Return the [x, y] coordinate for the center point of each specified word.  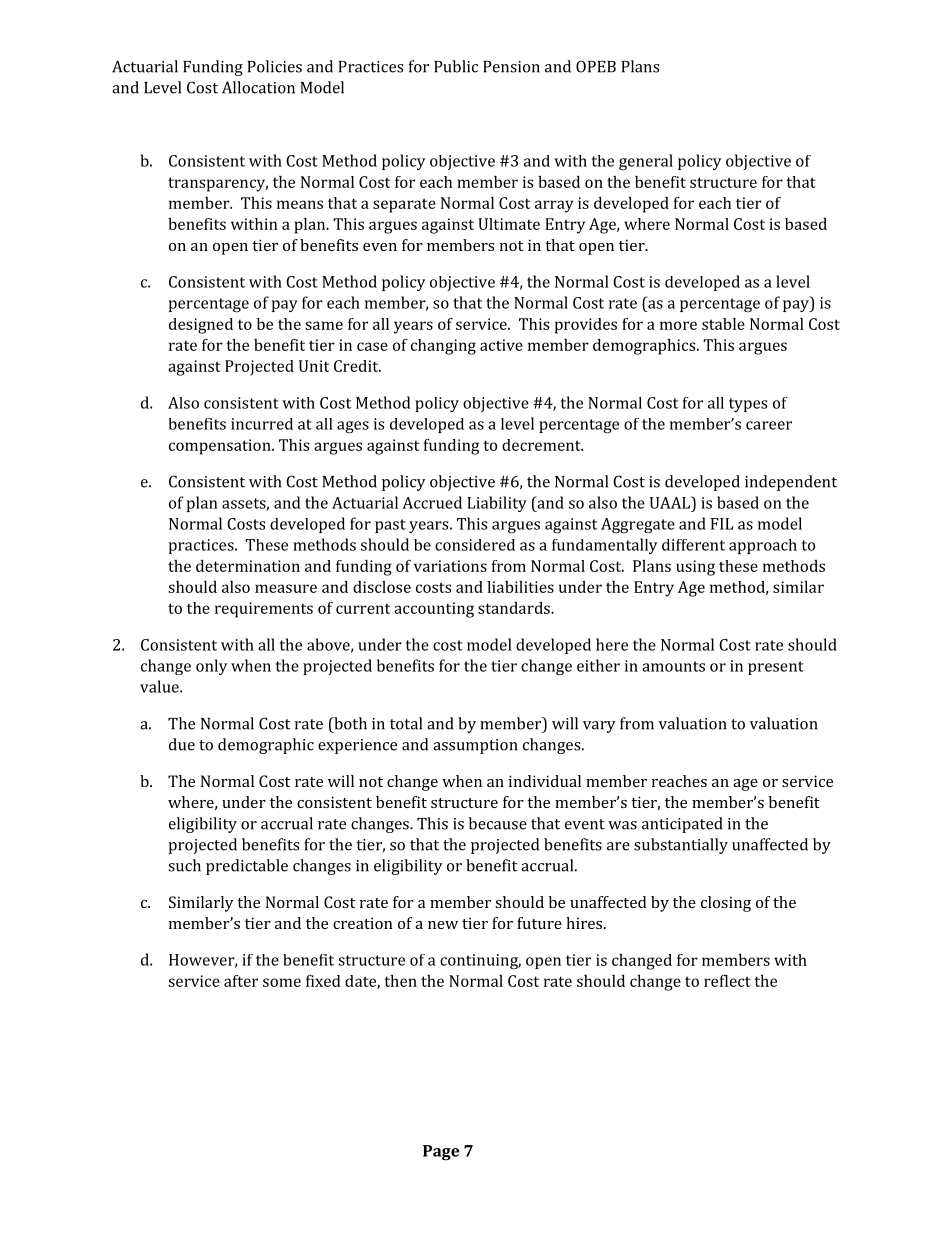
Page [441, 1153]
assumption [475, 746]
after [241, 981]
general [646, 162]
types [748, 405]
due [182, 744]
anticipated [682, 825]
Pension [511, 67]
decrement [542, 445]
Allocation [258, 87]
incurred [262, 424]
